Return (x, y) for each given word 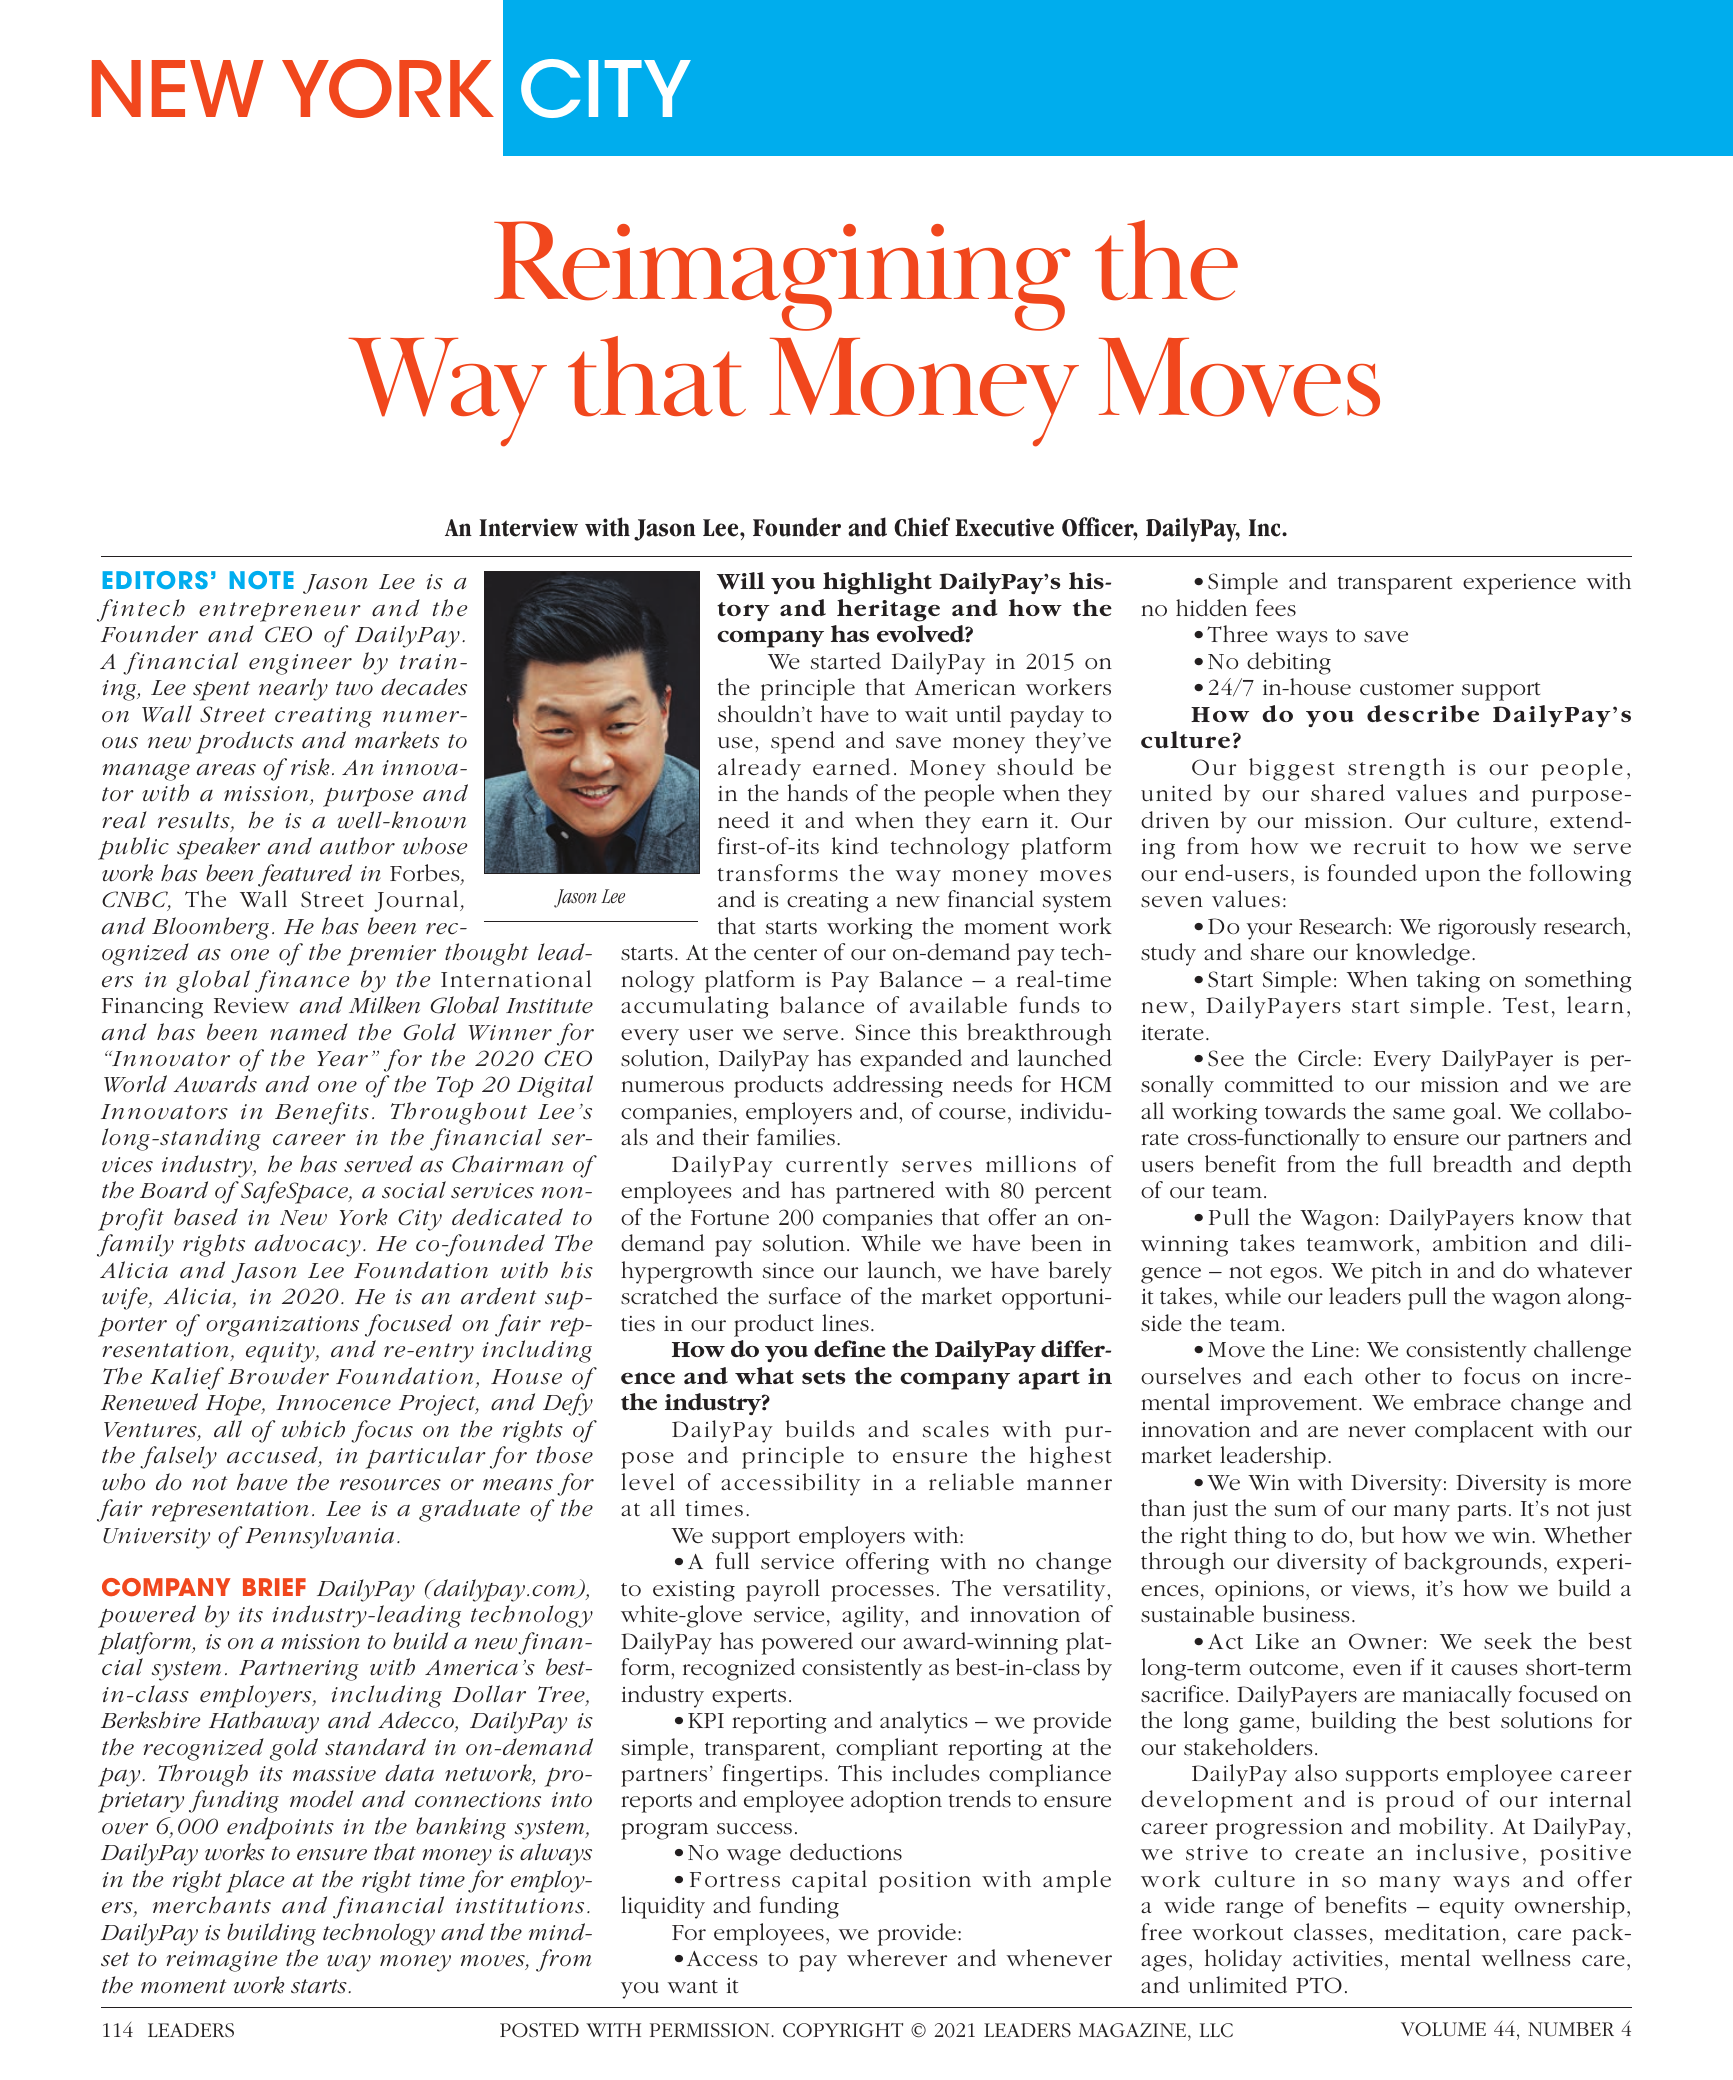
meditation (1442, 1932)
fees (1276, 607)
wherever (897, 1958)
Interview (528, 527)
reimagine (222, 1961)
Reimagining (782, 276)
